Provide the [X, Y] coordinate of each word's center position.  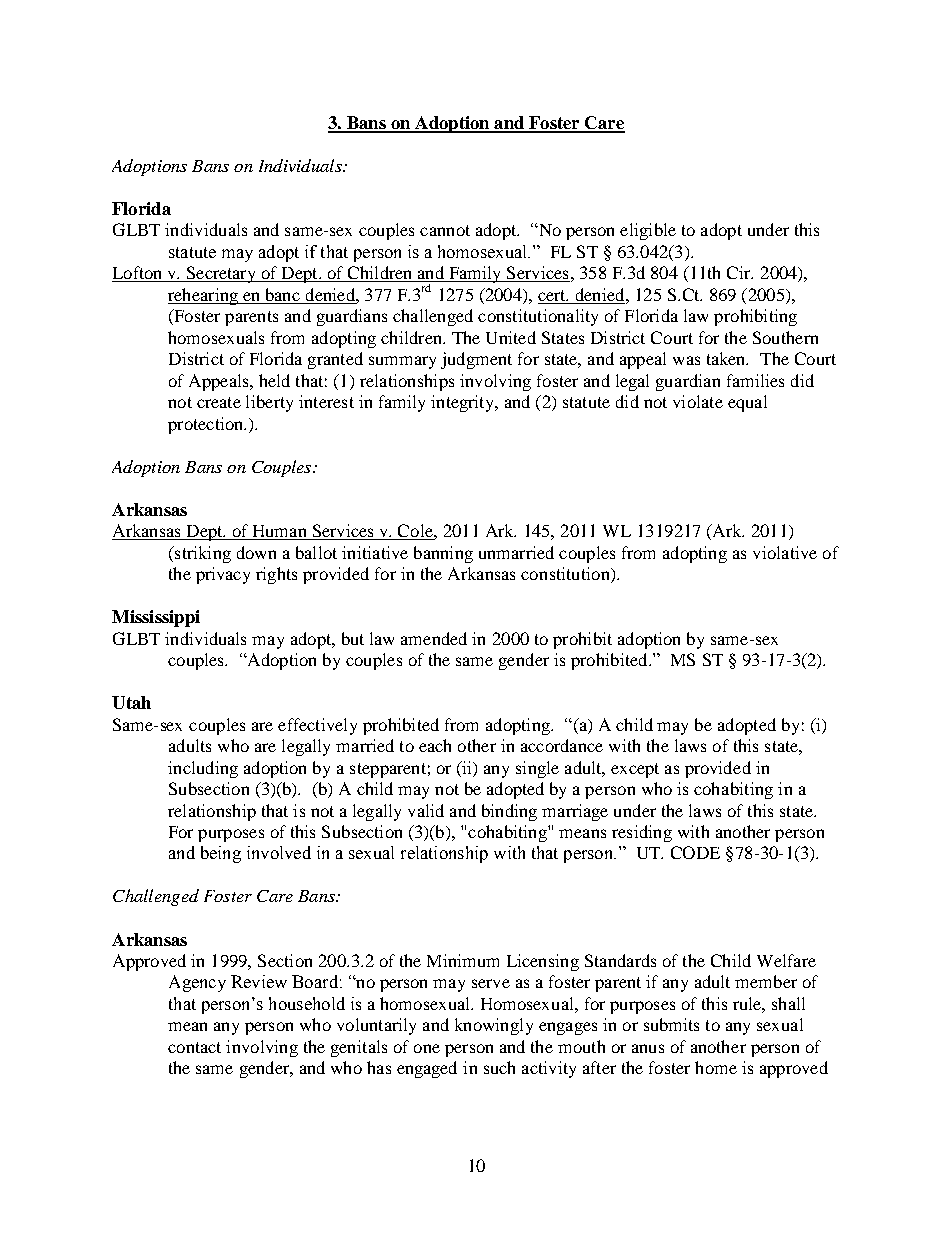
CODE [695, 852]
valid [426, 810]
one [427, 1048]
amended [434, 638]
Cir [740, 272]
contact [194, 1047]
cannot [445, 230]
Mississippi [156, 618]
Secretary [221, 274]
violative [785, 552]
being [221, 854]
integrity [464, 403]
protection [207, 425]
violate [698, 401]
